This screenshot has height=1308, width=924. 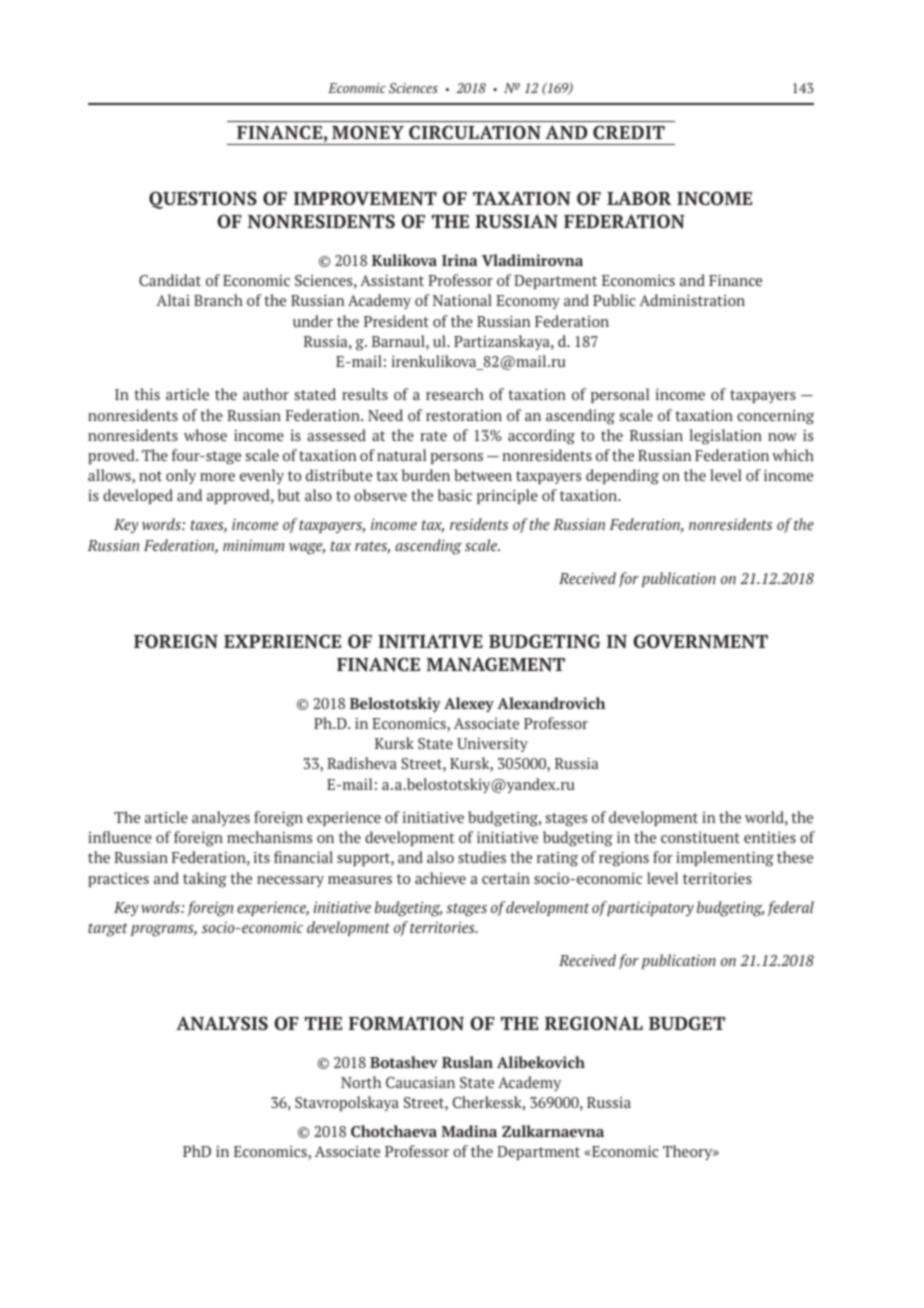 I want to click on University, so click(x=492, y=744).
